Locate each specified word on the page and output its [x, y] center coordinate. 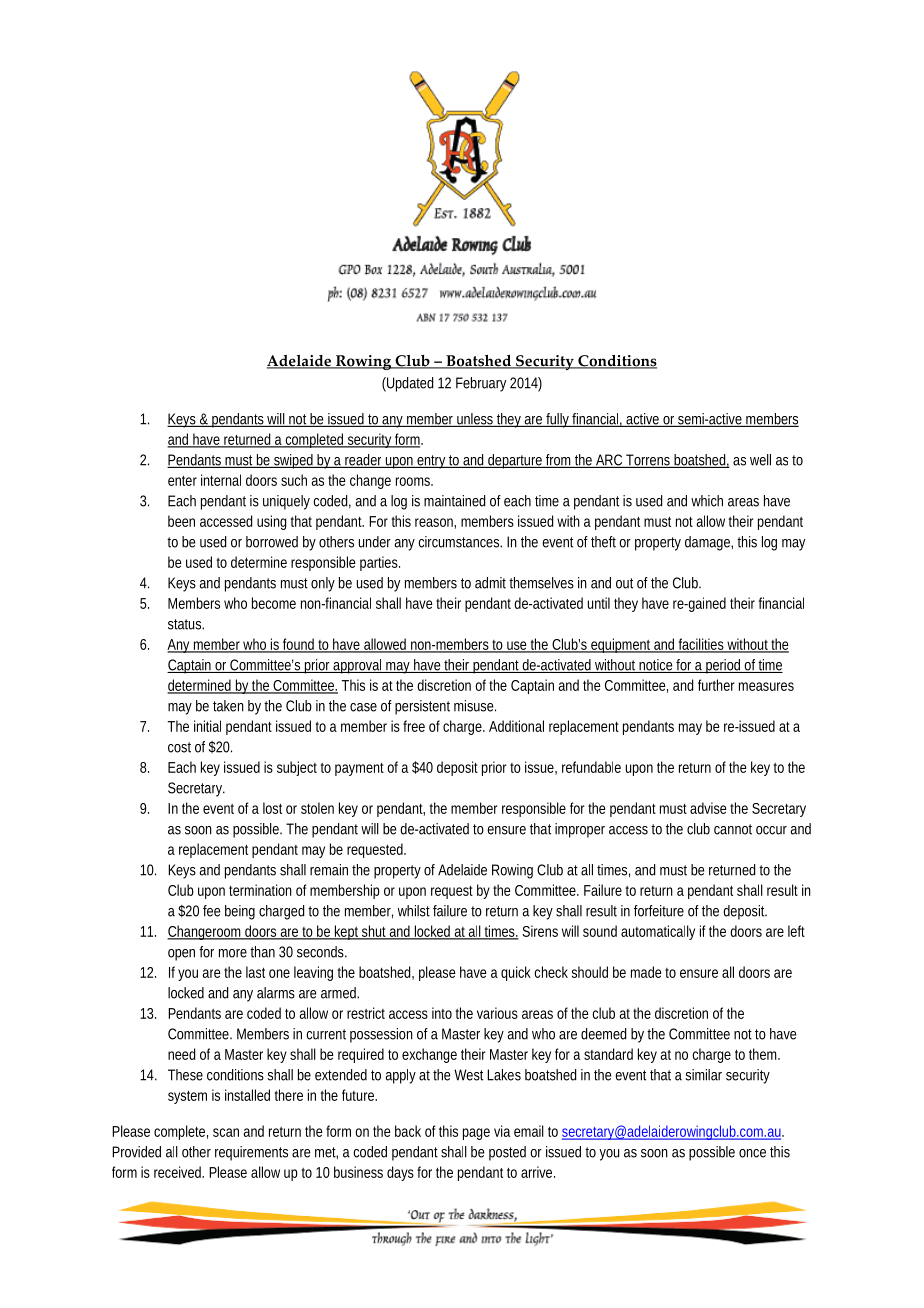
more [233, 953]
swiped [293, 461]
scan [226, 1132]
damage [707, 543]
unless [474, 420]
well [760, 460]
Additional [516, 726]
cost [179, 747]
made [646, 972]
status [185, 624]
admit [490, 583]
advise [708, 808]
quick [516, 973]
